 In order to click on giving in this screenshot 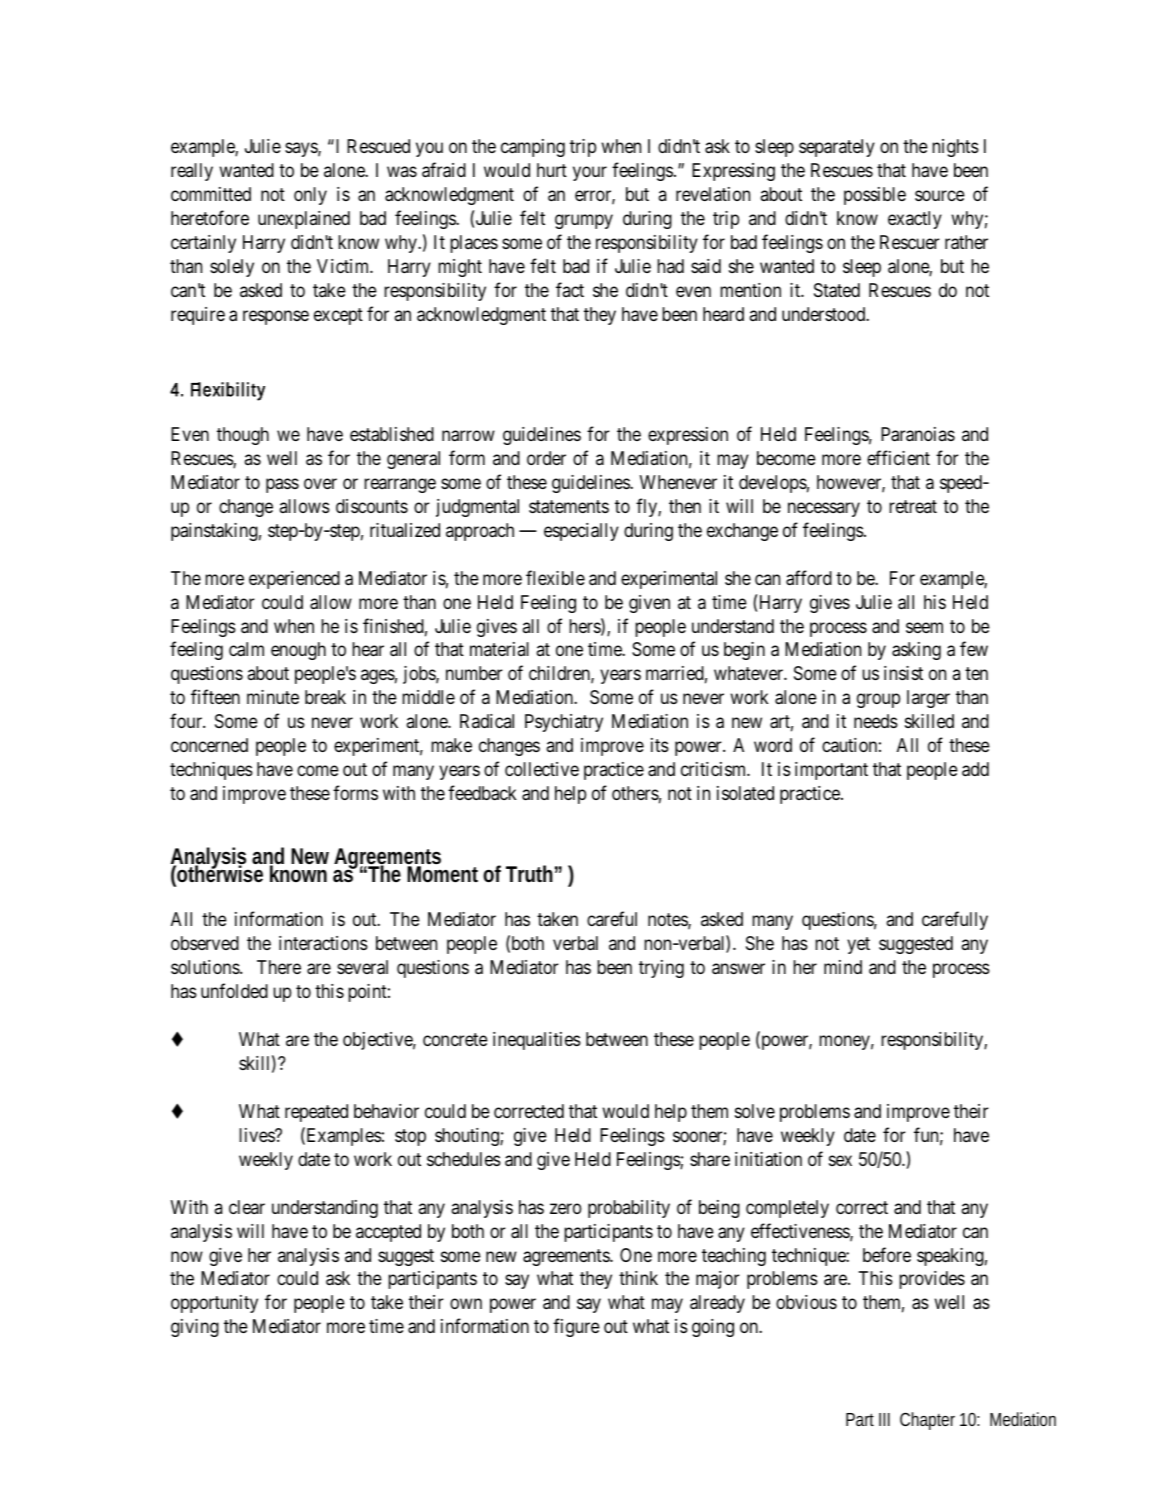, I will do `click(195, 1328)`.
